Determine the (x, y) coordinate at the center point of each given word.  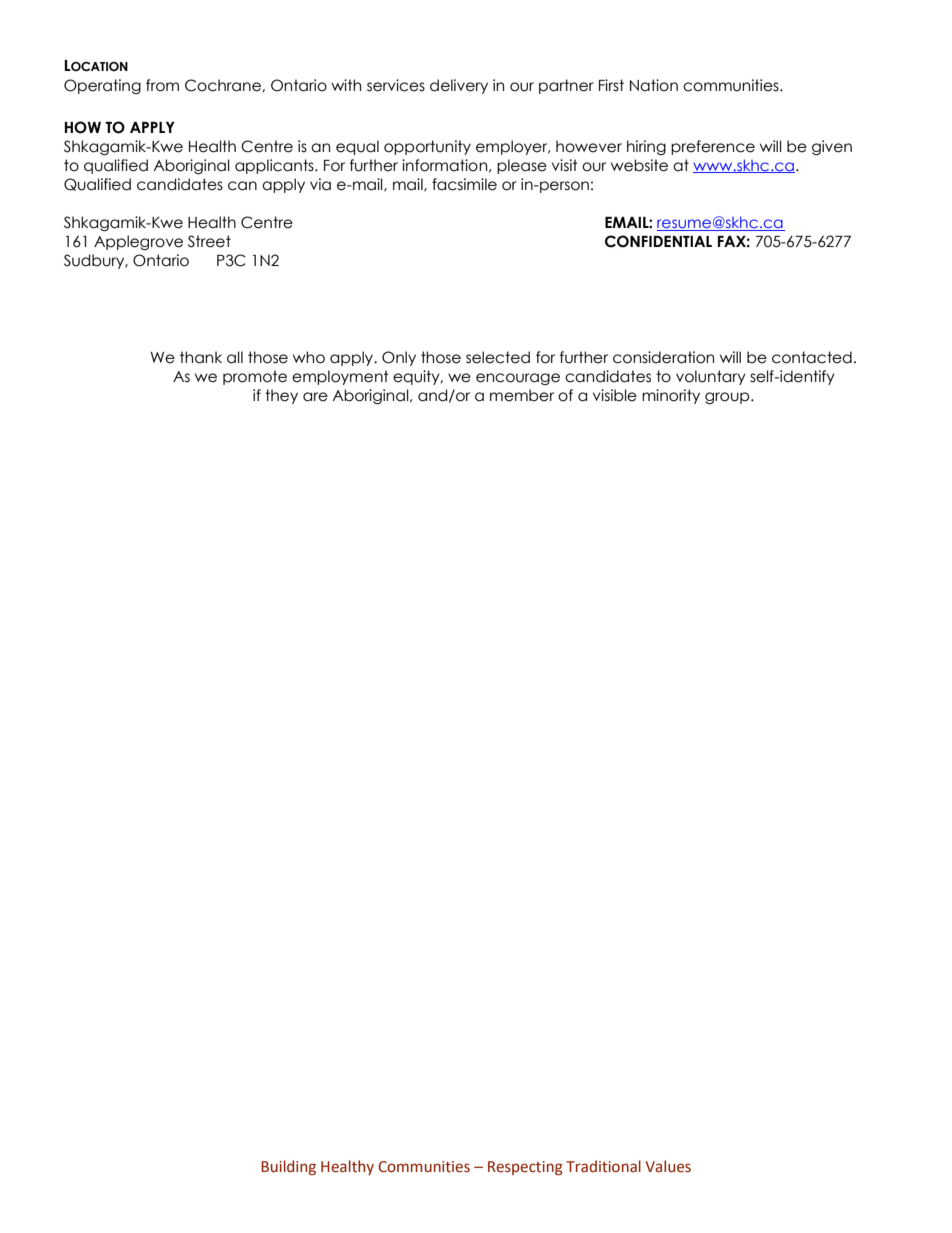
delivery (459, 86)
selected (498, 357)
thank (201, 357)
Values (668, 1166)
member (522, 395)
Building (288, 1167)
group (728, 398)
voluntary (711, 377)
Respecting (525, 1168)
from (162, 85)
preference (713, 147)
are (315, 397)
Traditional (603, 1166)
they (281, 396)
